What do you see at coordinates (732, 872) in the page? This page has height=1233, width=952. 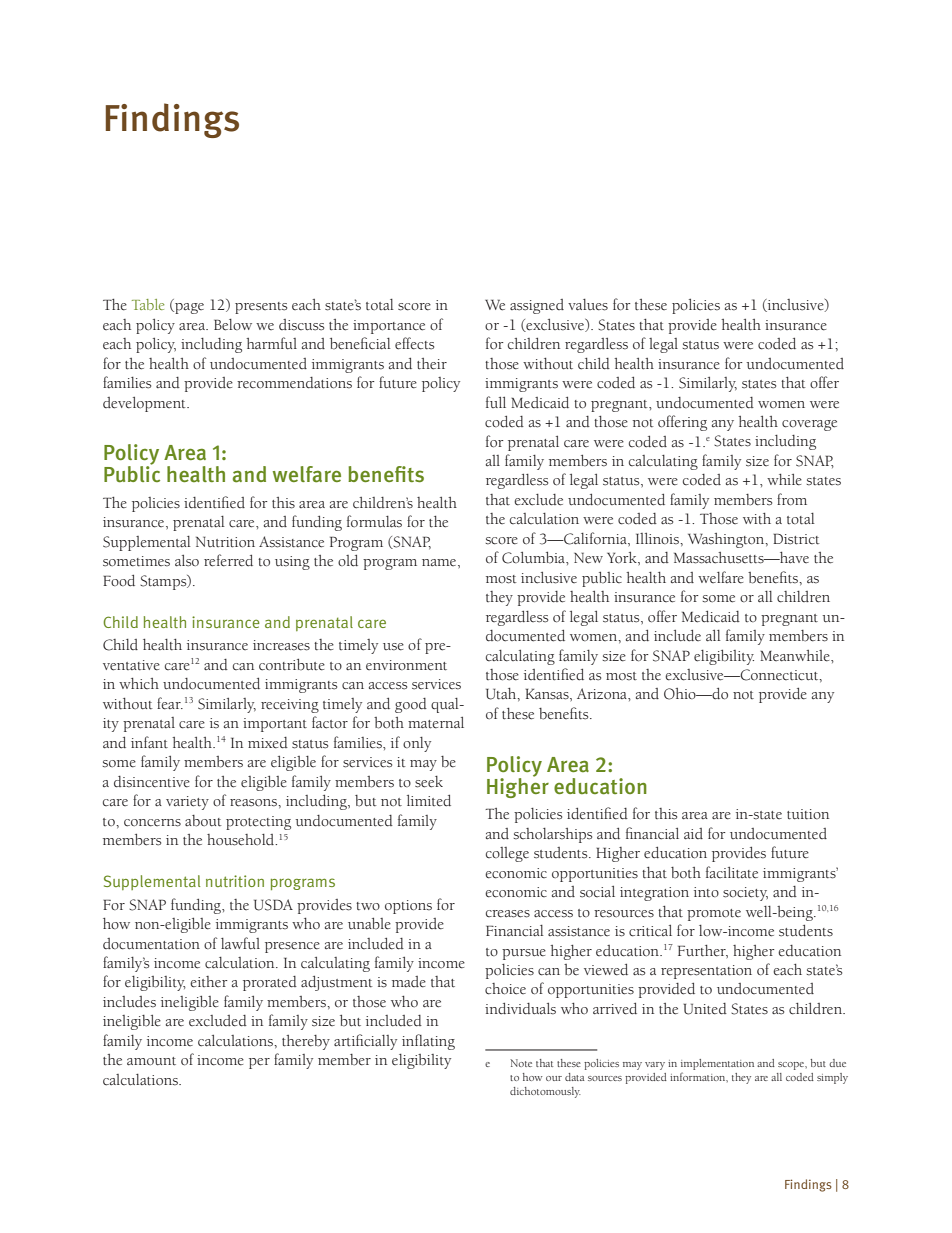 I see `facilitate` at bounding box center [732, 872].
